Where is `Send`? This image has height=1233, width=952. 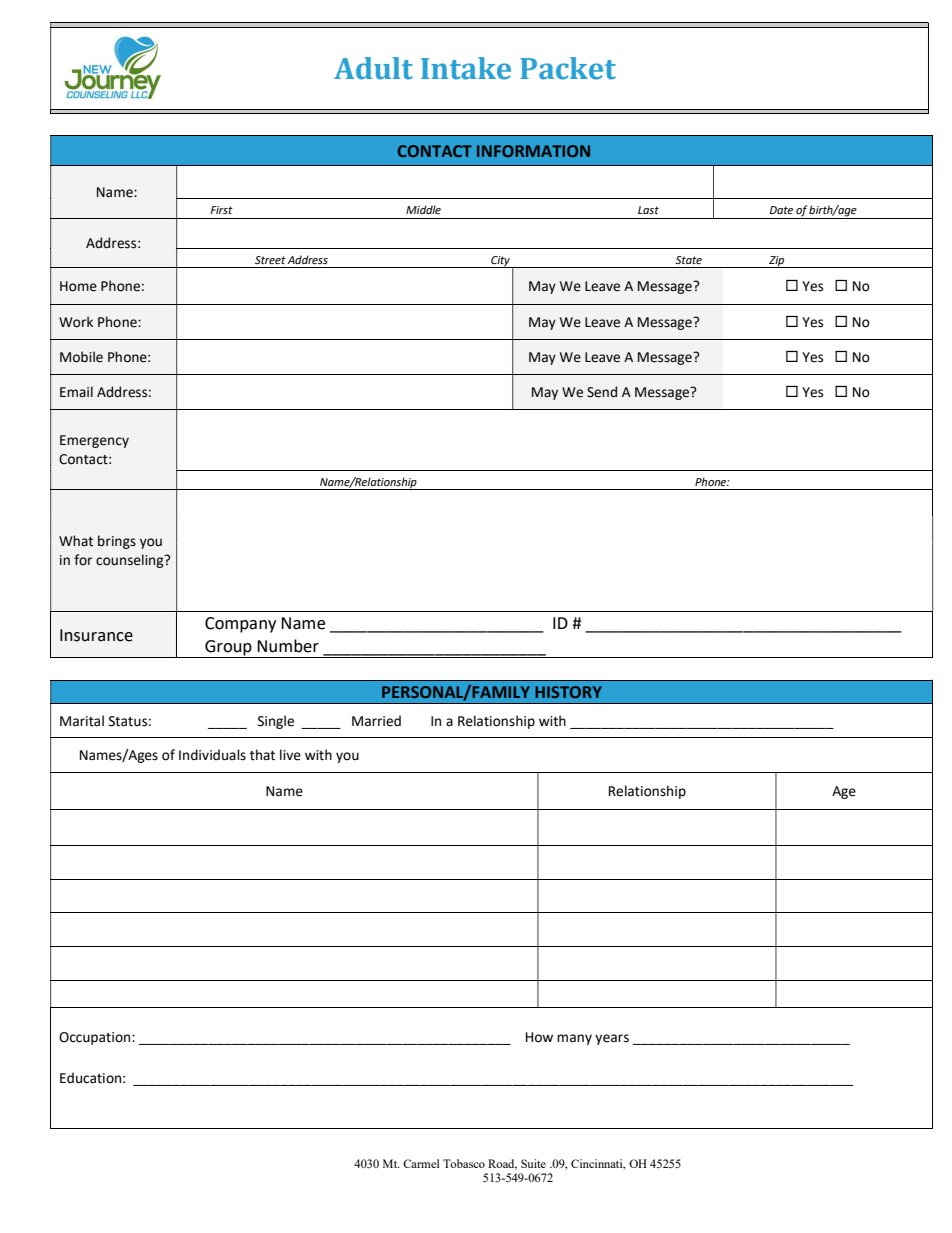
Send is located at coordinates (602, 392).
